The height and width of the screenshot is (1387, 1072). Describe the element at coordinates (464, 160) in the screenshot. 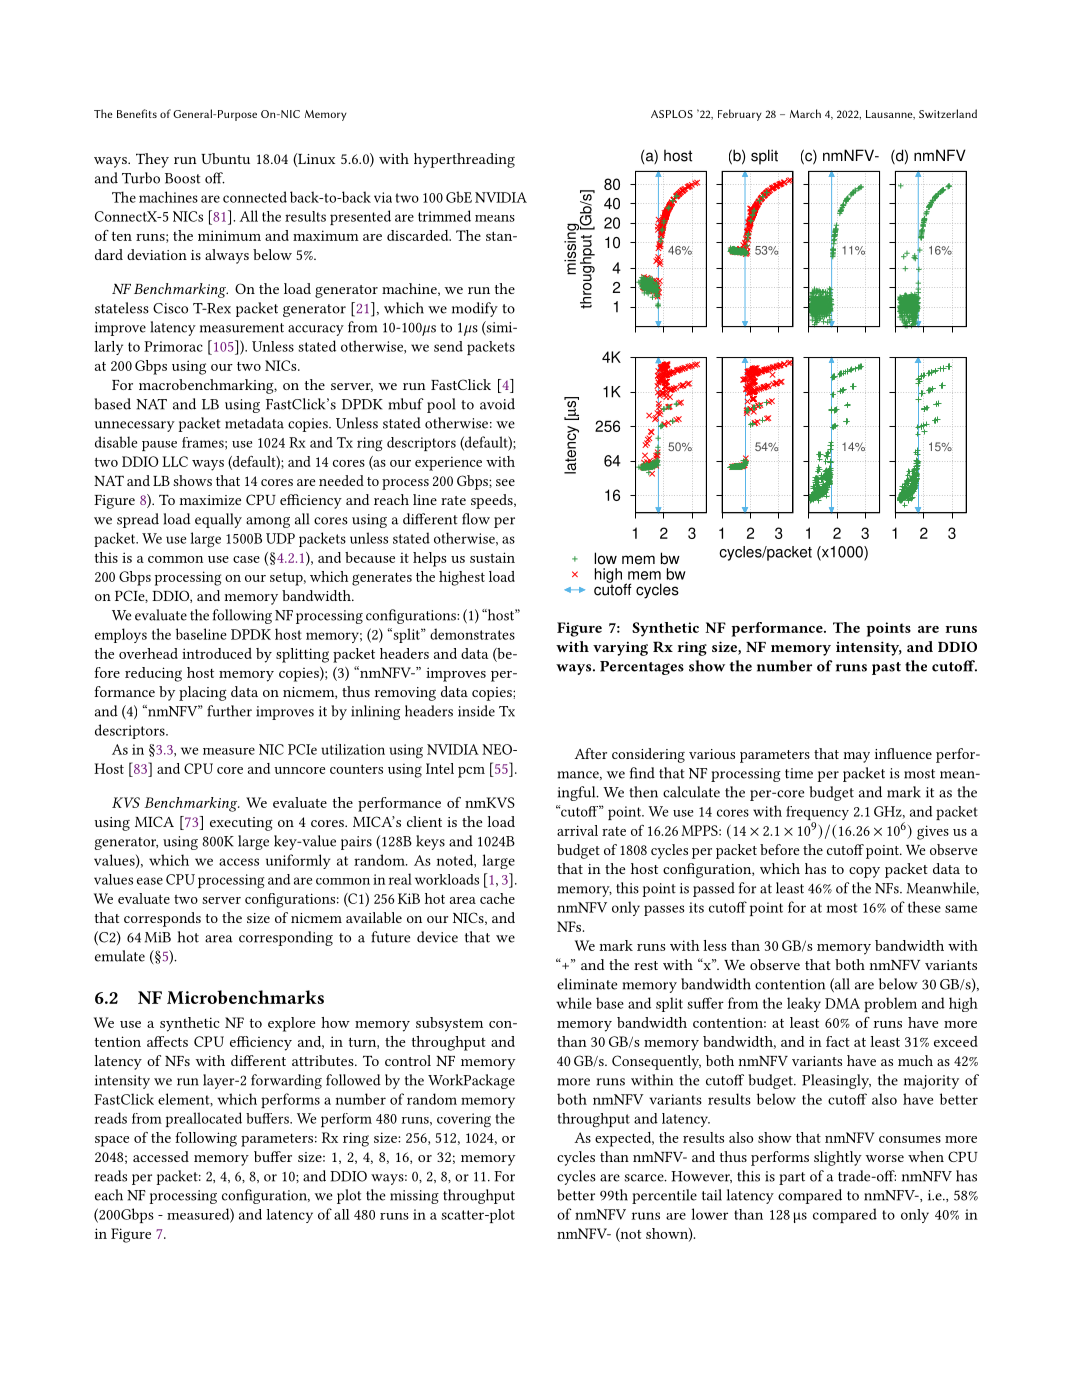

I see `hyperthreading` at that location.
